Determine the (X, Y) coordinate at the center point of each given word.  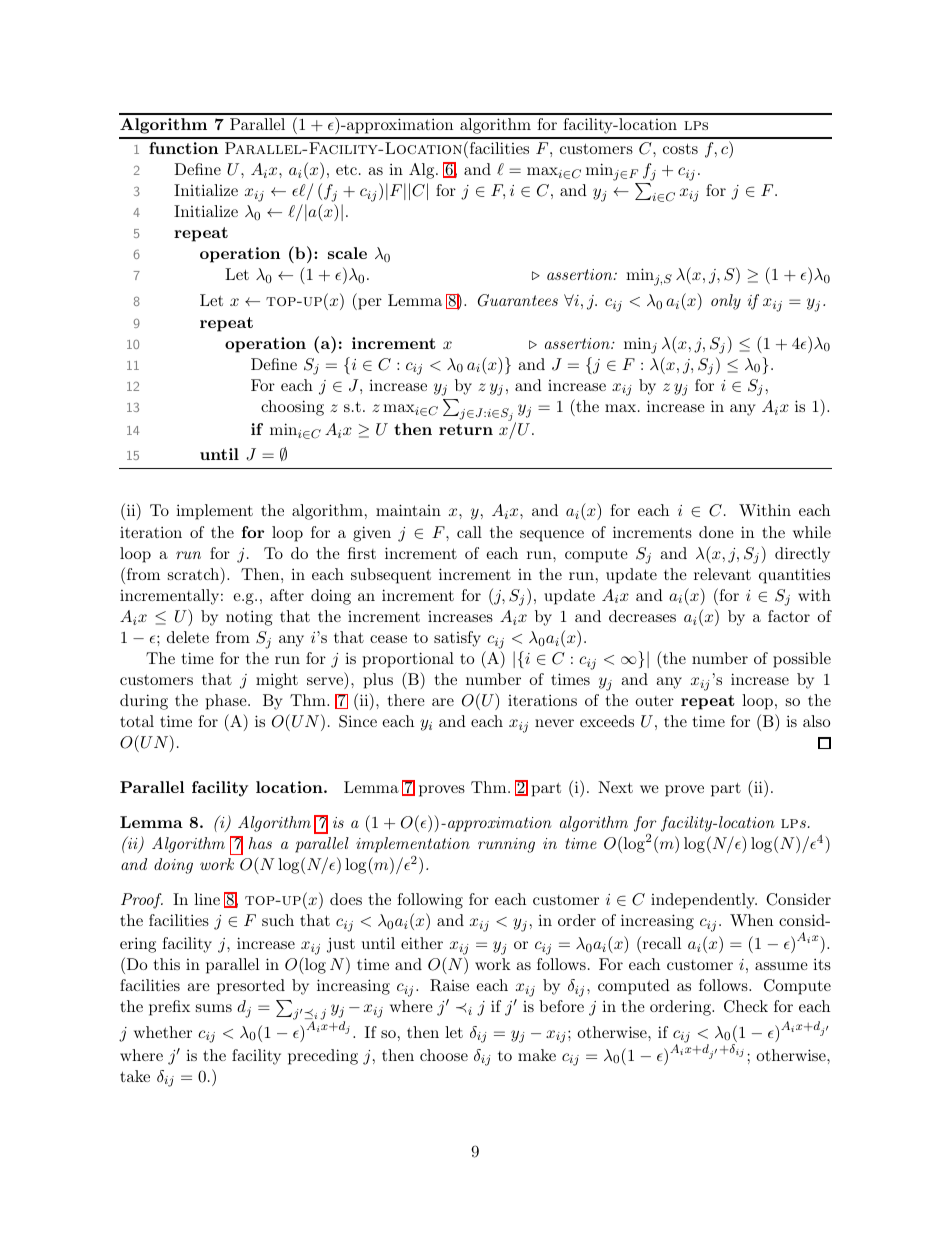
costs (680, 148)
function (183, 148)
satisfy (457, 639)
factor (789, 616)
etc (348, 170)
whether (163, 1032)
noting (249, 618)
